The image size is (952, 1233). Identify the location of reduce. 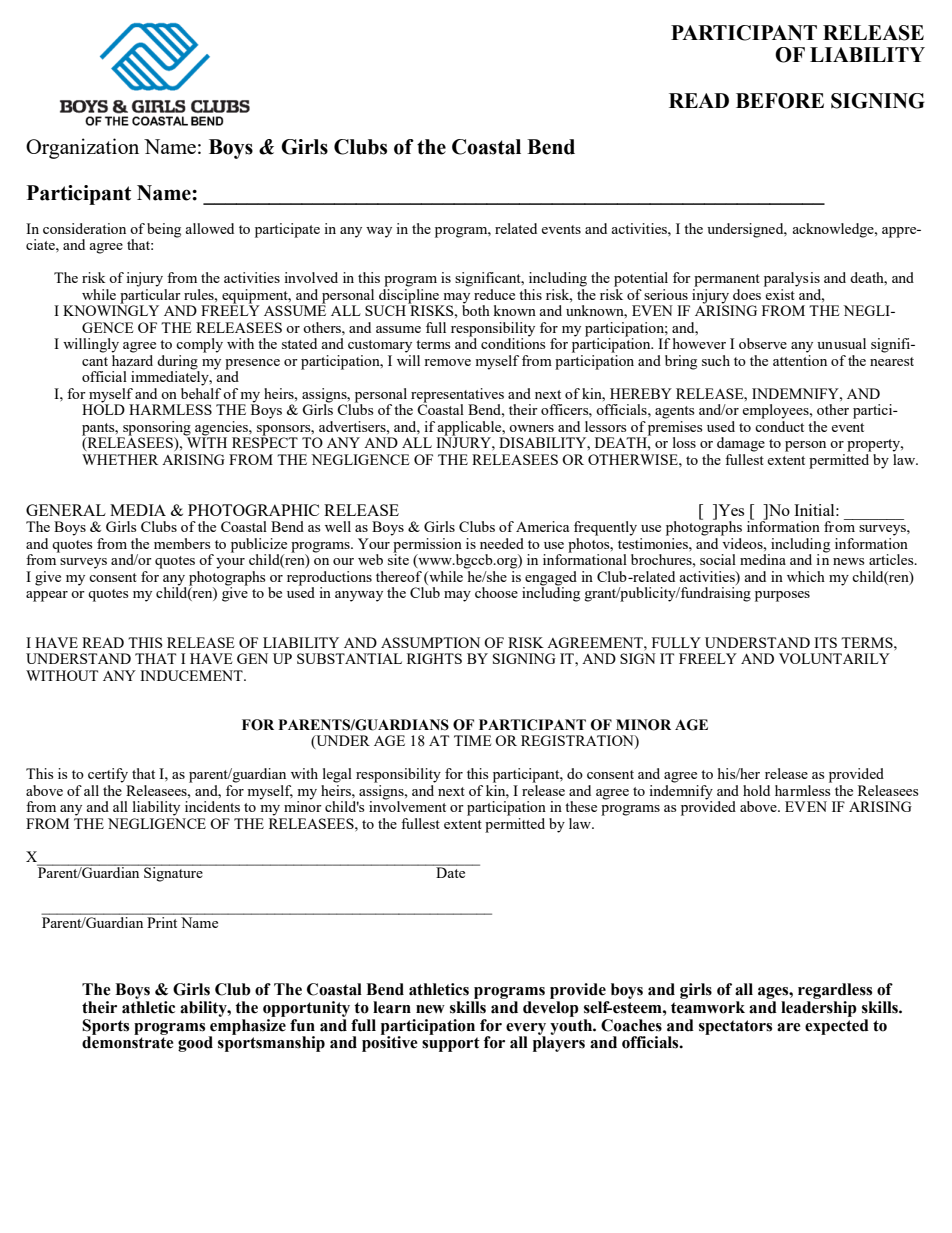
(494, 294).
